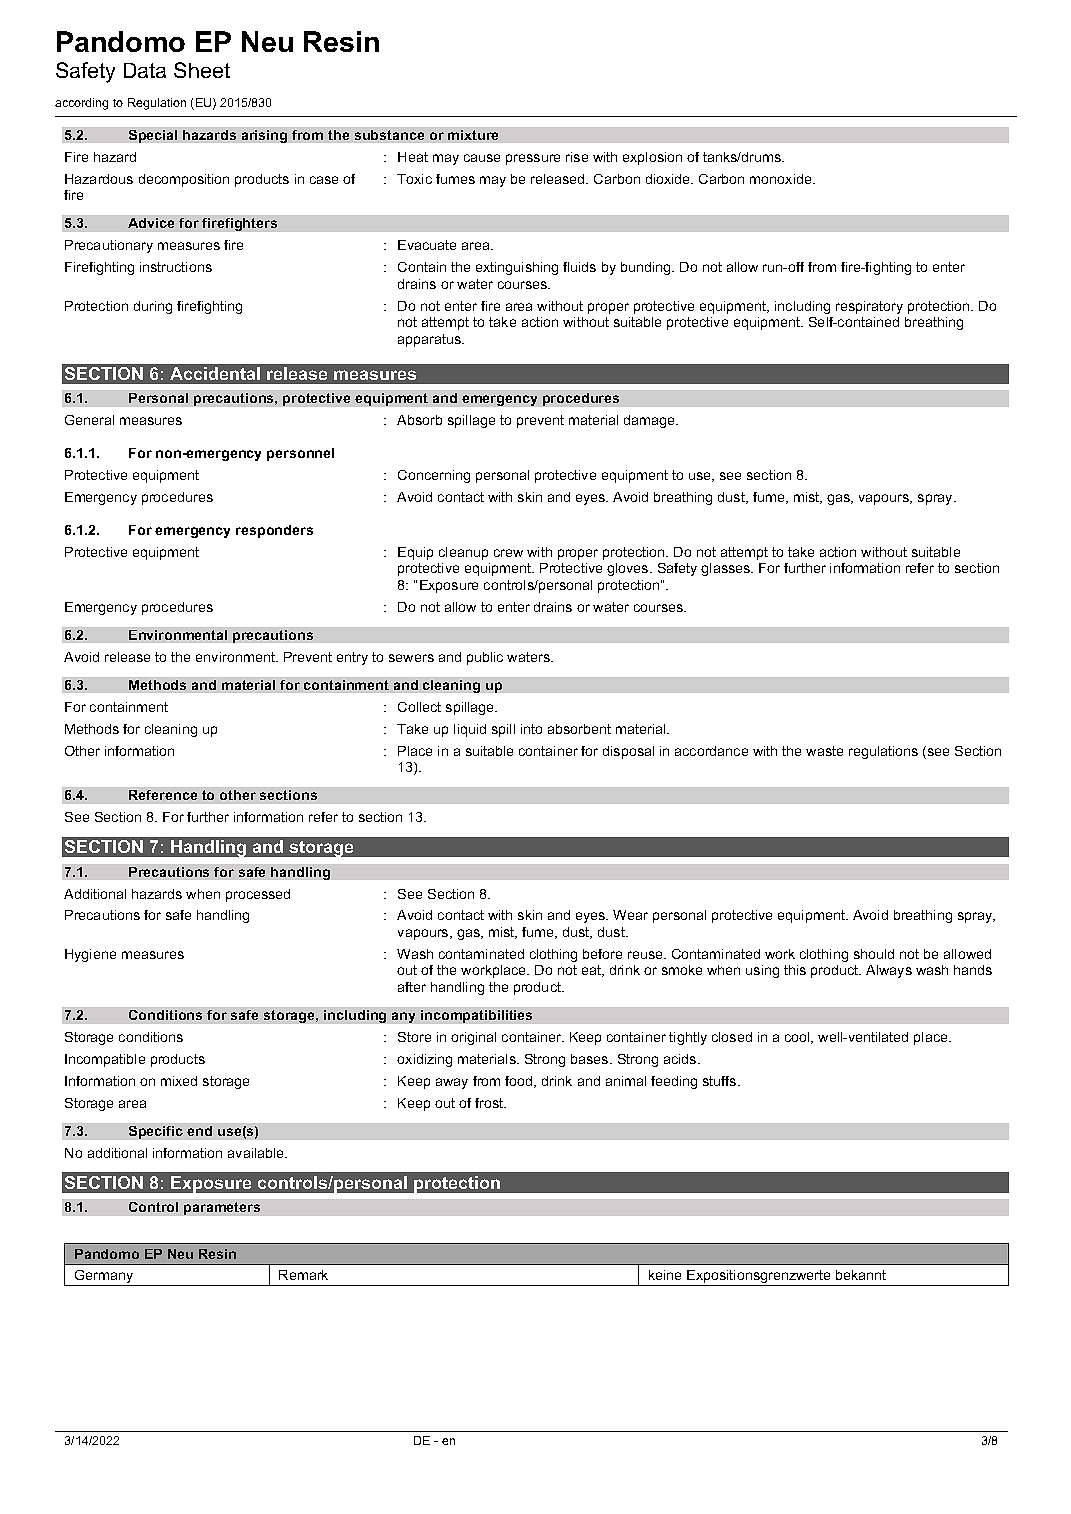  Describe the element at coordinates (665, 1275) in the document. I see `keine` at that location.
